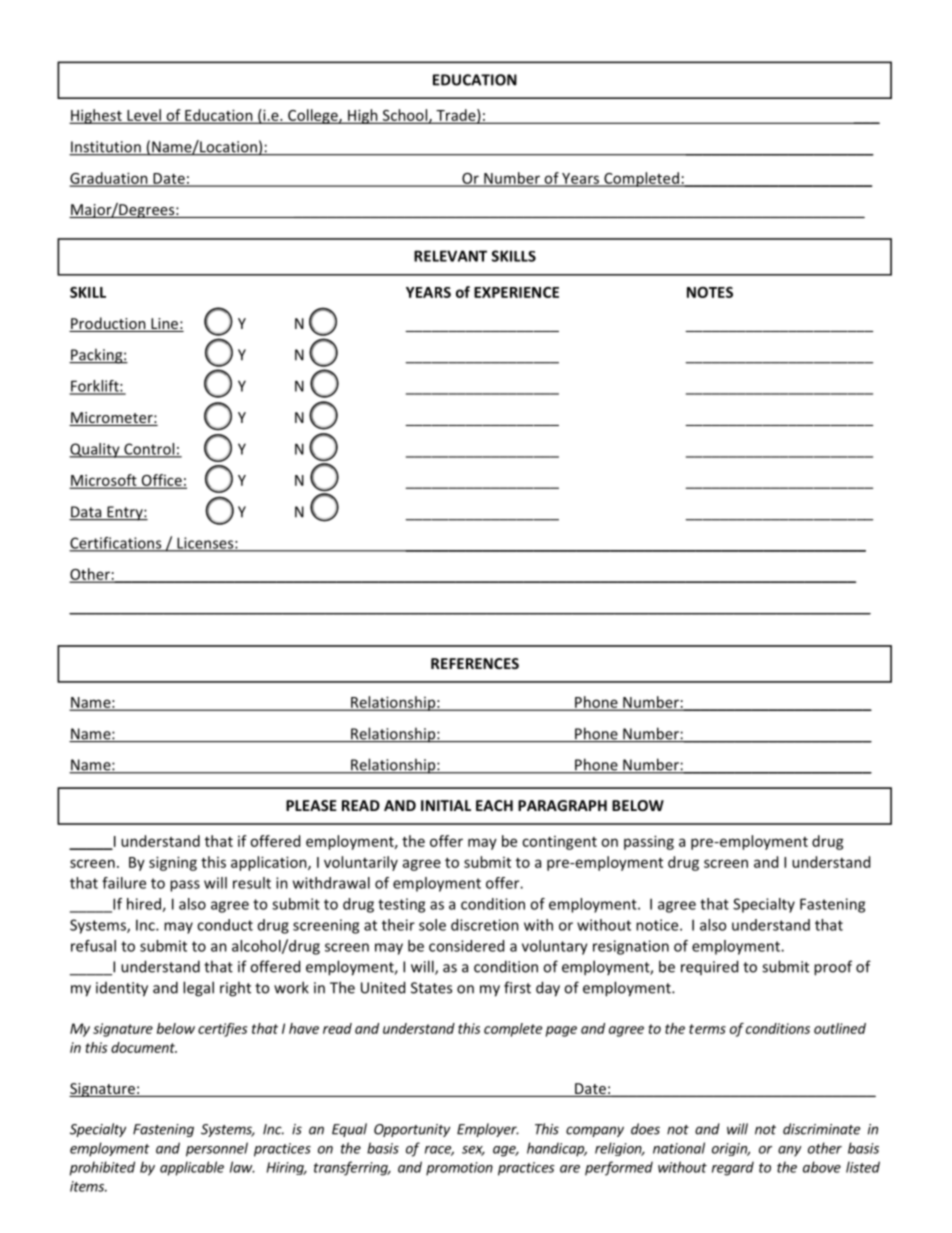 The width and height of the screenshot is (952, 1233). I want to click on EACH, so click(494, 805).
